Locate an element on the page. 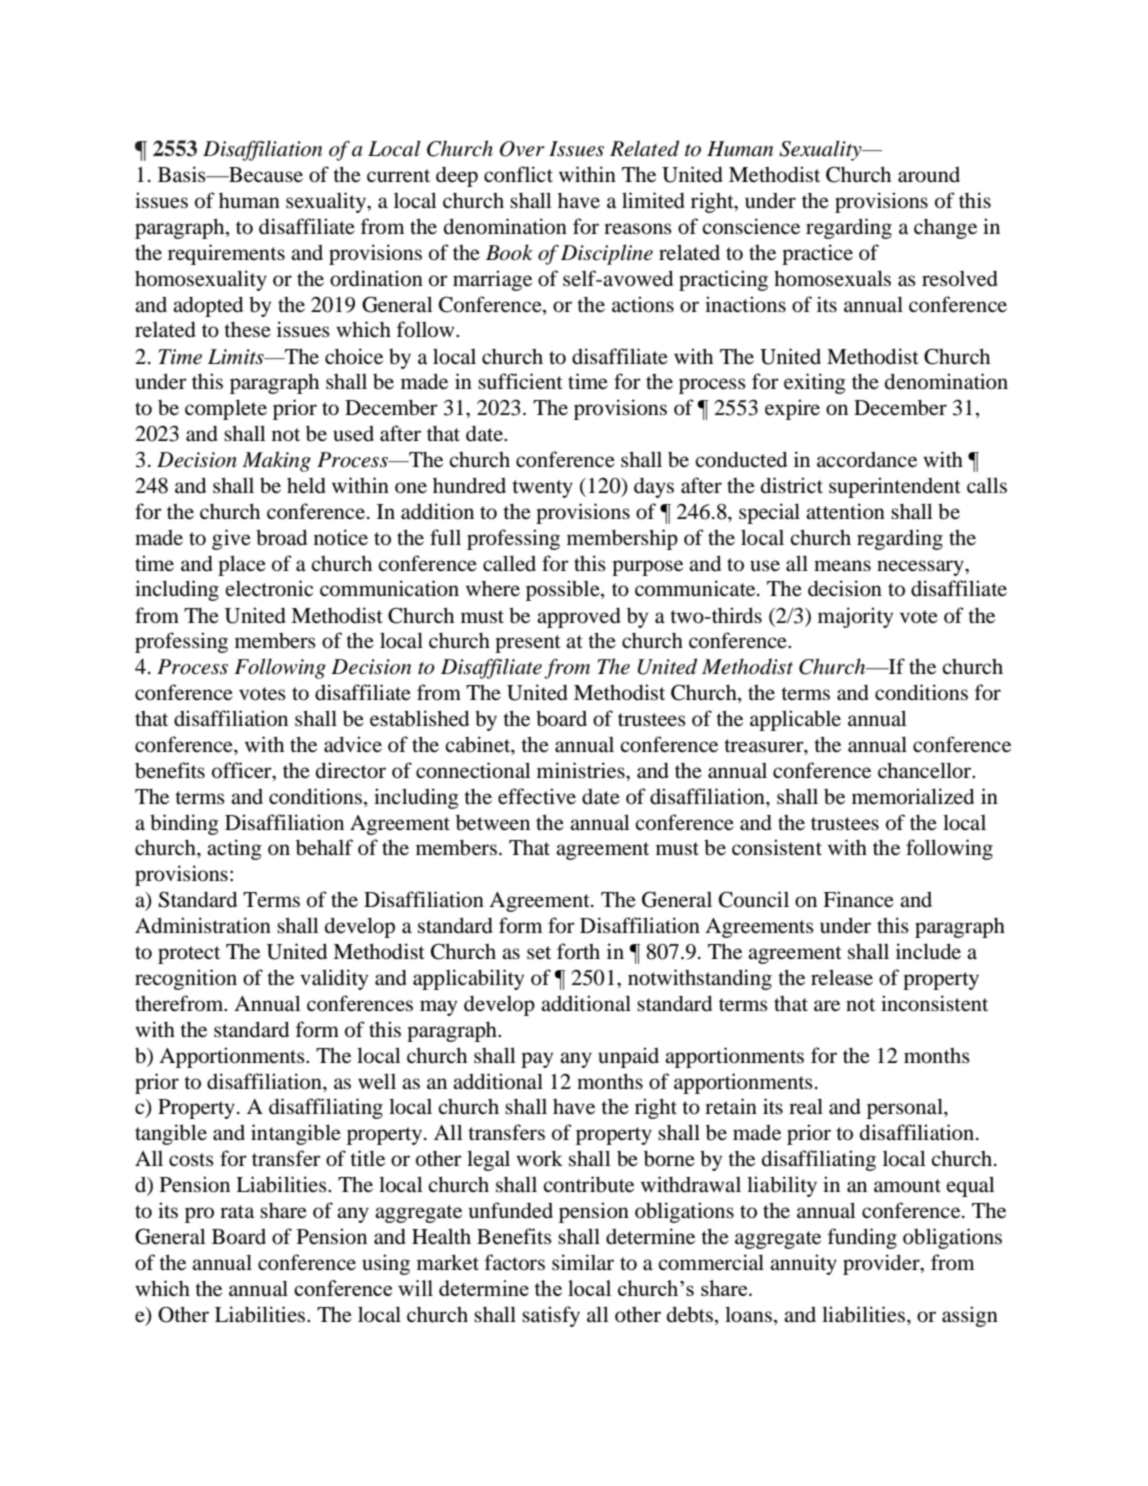  similar is located at coordinates (583, 1262).
